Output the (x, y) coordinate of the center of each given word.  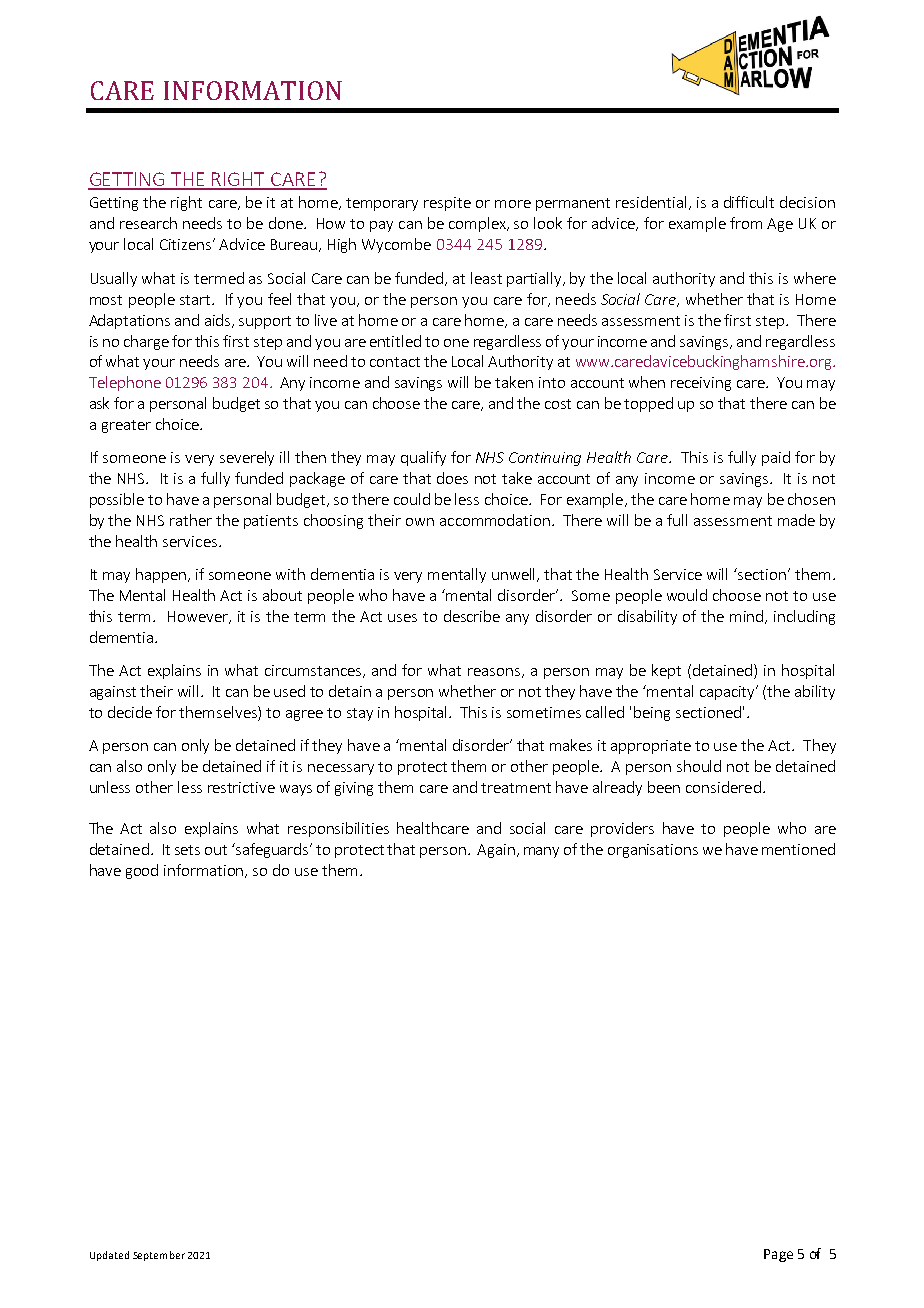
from (746, 223)
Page (778, 1255)
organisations (653, 851)
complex (478, 224)
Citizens (187, 244)
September (159, 1256)
